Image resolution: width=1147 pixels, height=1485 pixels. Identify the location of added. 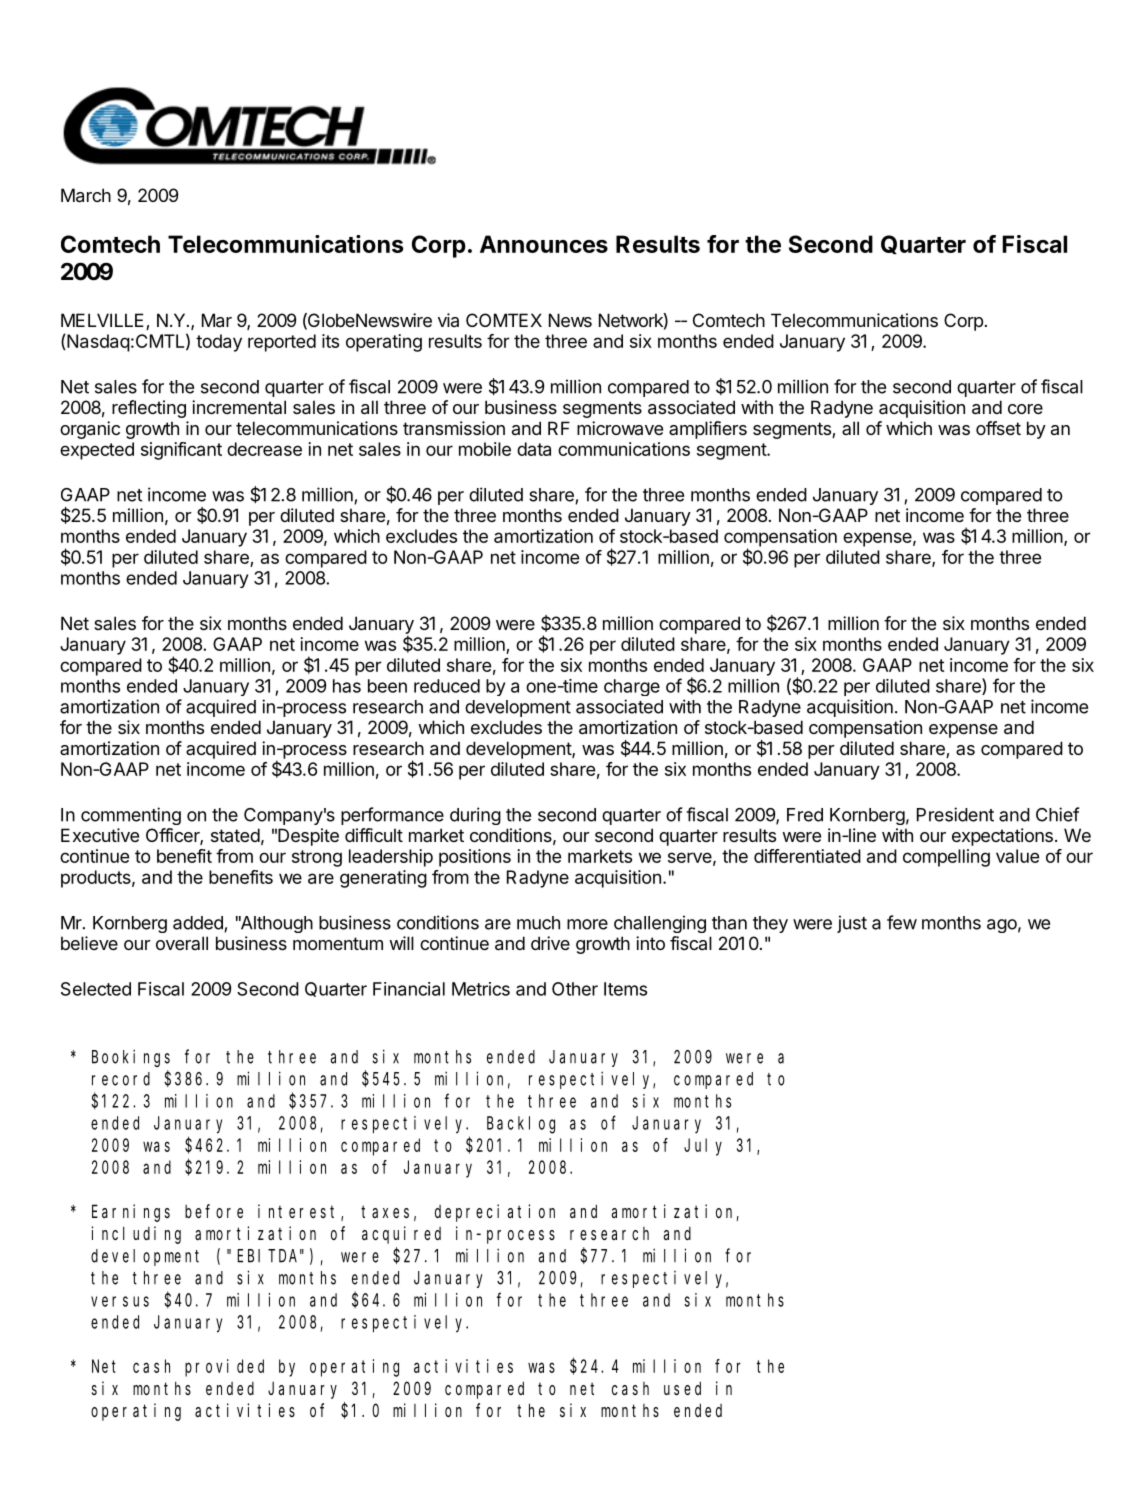
(199, 924).
